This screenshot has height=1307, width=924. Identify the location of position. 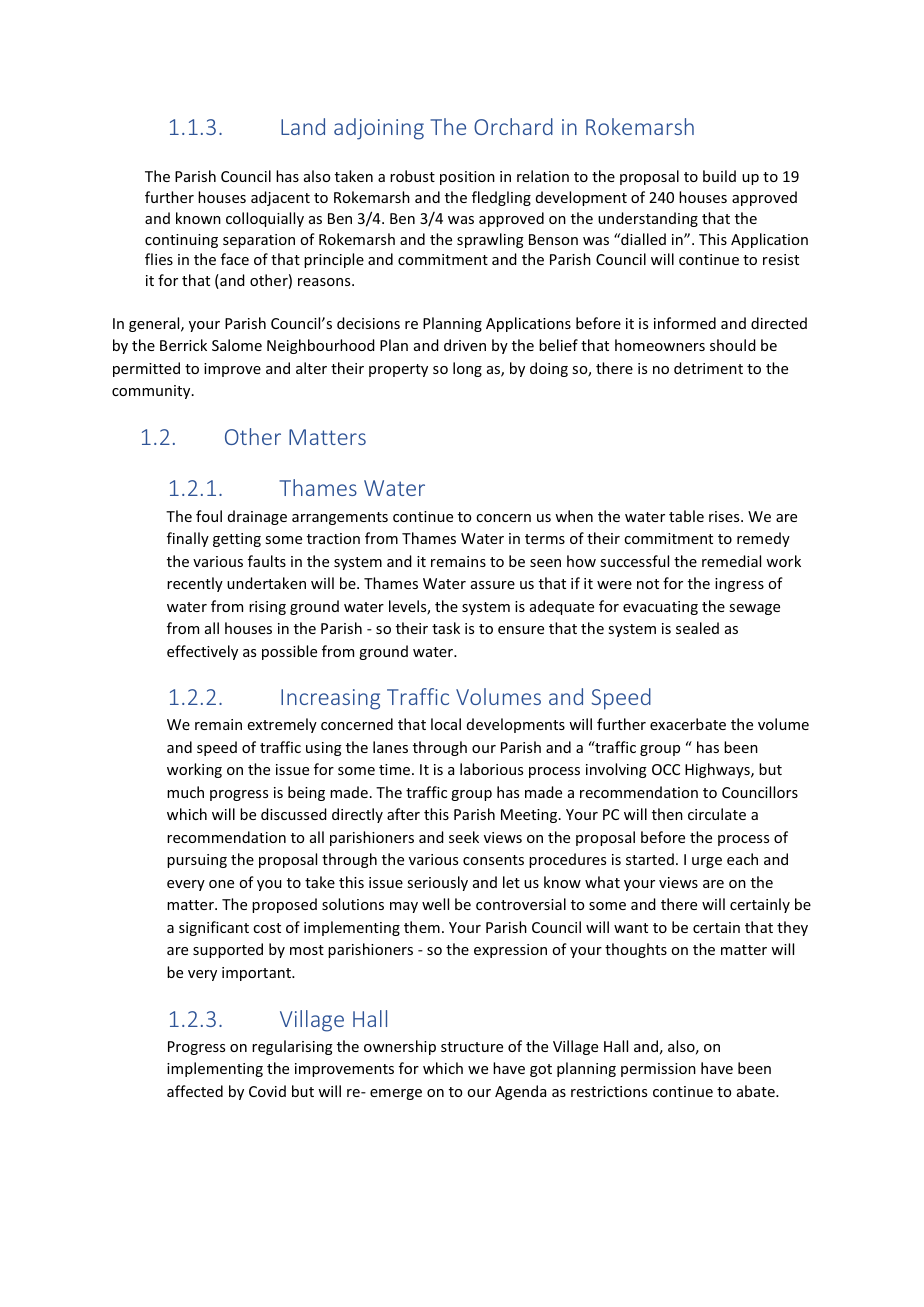
(467, 178).
